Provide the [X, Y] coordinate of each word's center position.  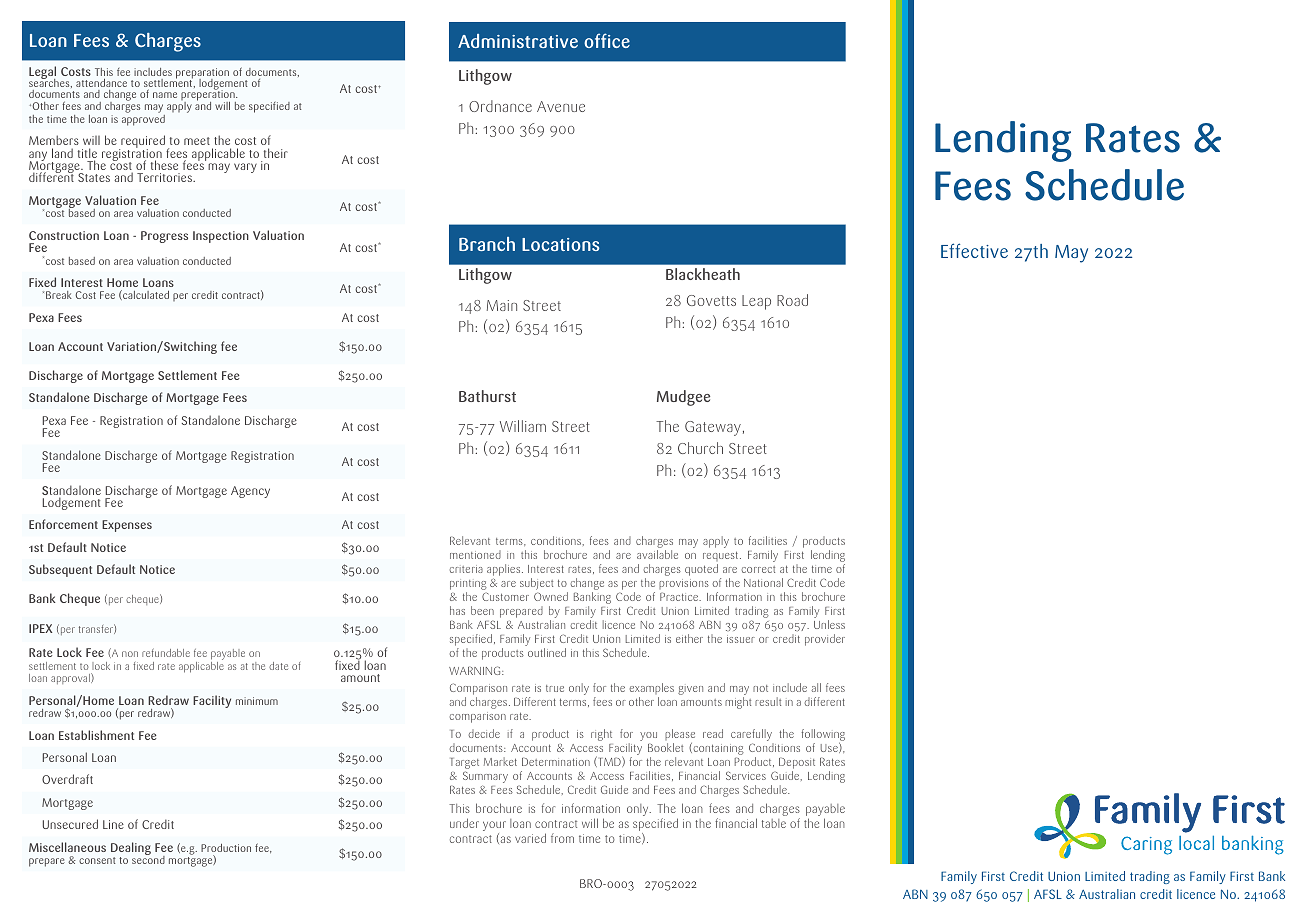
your [494, 827]
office [607, 40]
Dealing [131, 850]
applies [505, 571]
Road [792, 300]
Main [502, 305]
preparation [203, 75]
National [763, 582]
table [774, 823]
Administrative [518, 41]
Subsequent [60, 570]
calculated [145, 295]
